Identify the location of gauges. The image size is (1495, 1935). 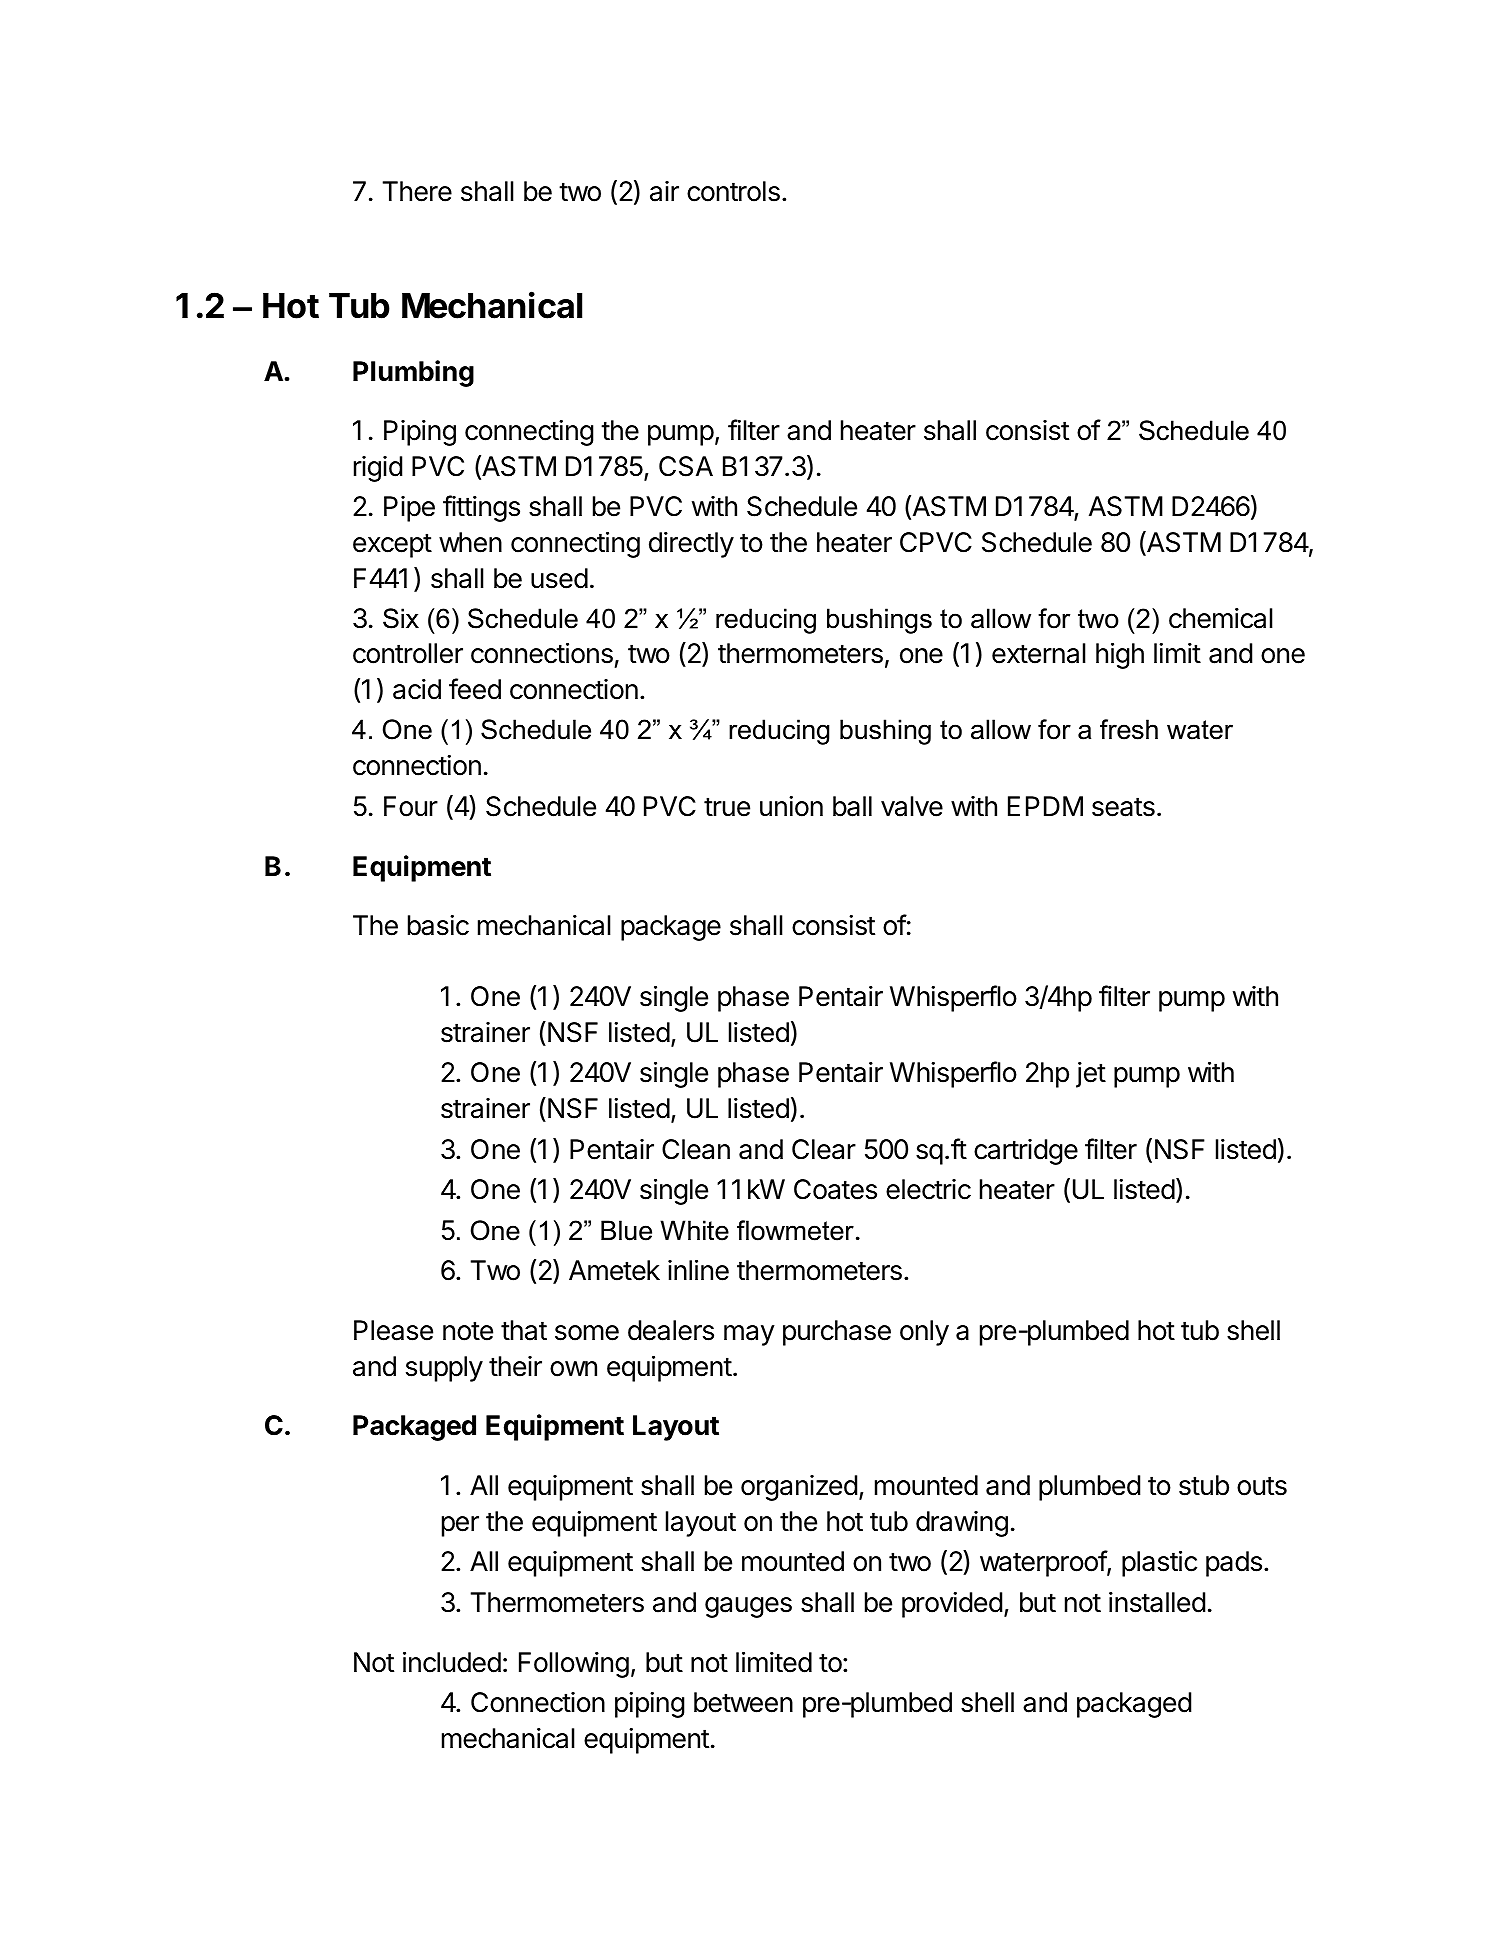
(748, 1607).
